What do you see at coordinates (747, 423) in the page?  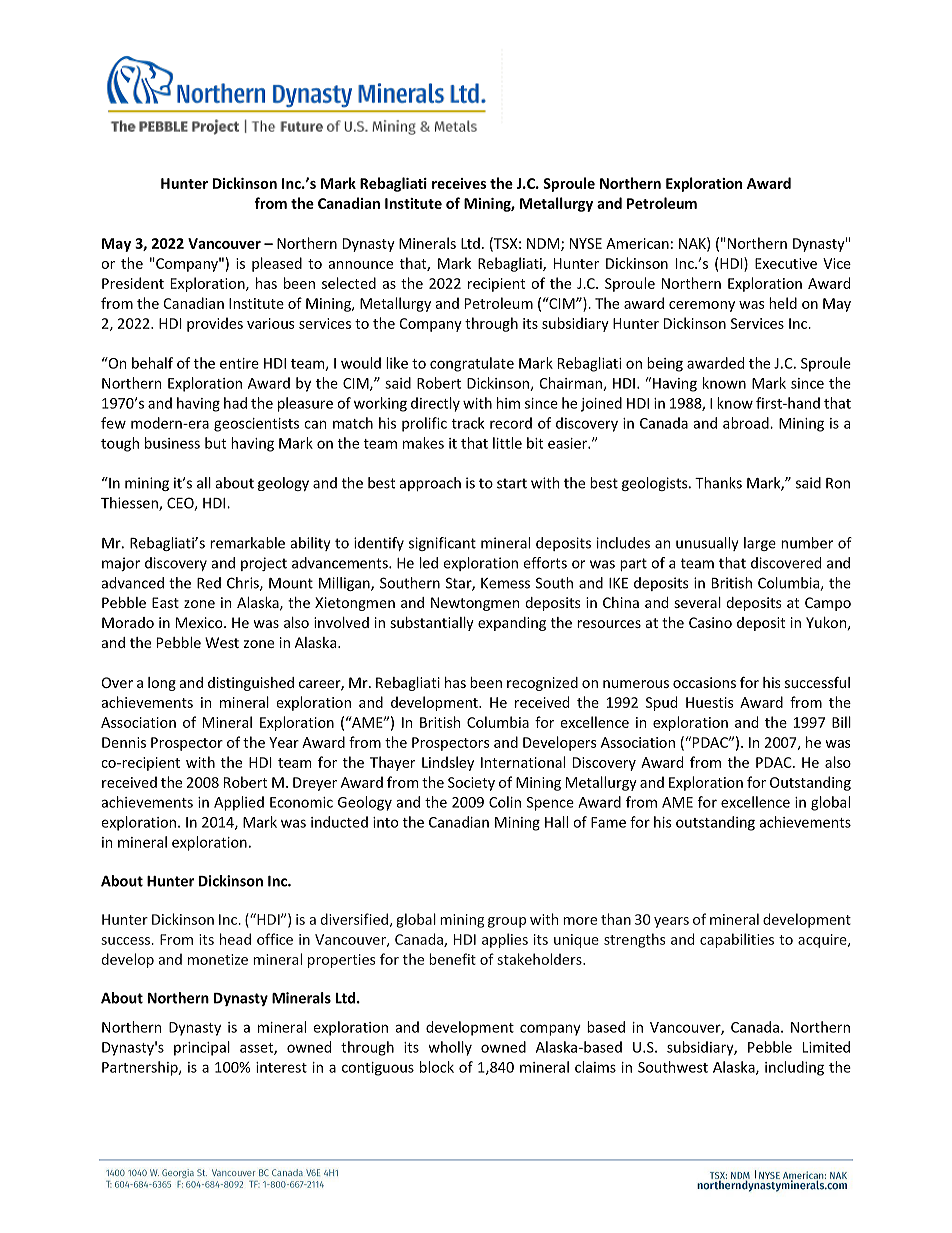 I see `abroad` at bounding box center [747, 423].
